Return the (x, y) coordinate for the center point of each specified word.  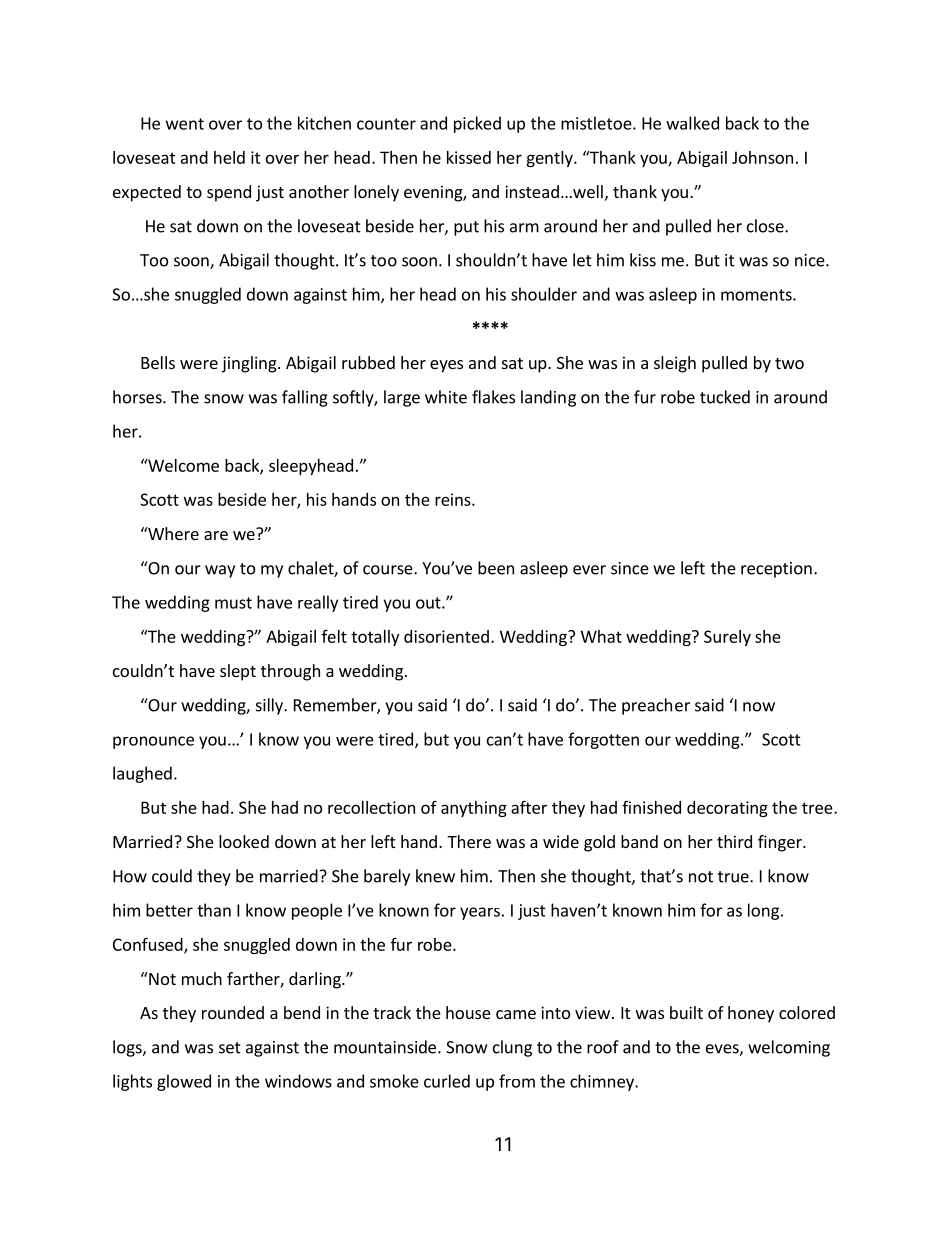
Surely (727, 638)
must (233, 603)
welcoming (789, 1048)
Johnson (762, 157)
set (230, 1048)
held (229, 157)
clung (512, 1048)
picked (477, 124)
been (496, 568)
